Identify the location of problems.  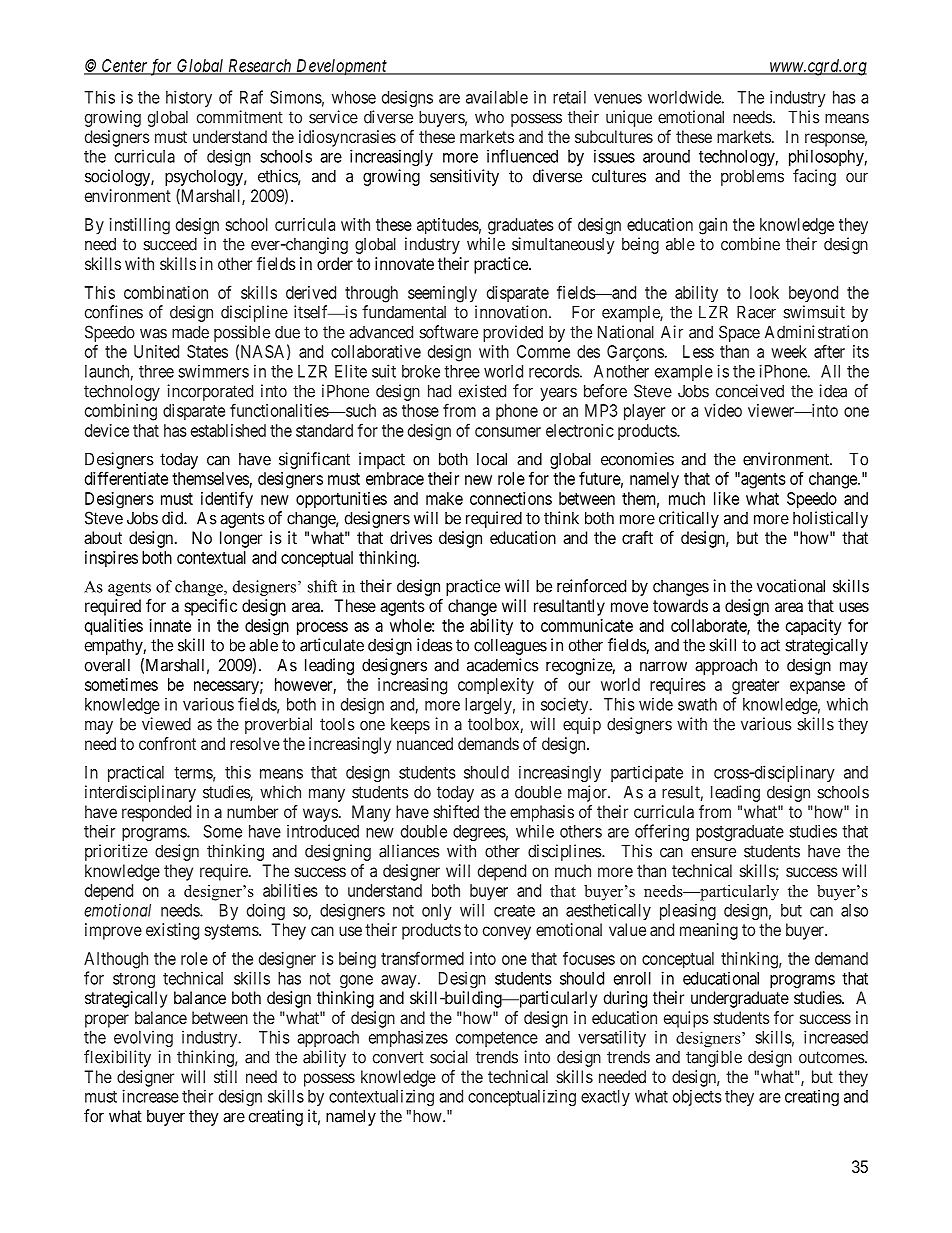
(752, 178).
